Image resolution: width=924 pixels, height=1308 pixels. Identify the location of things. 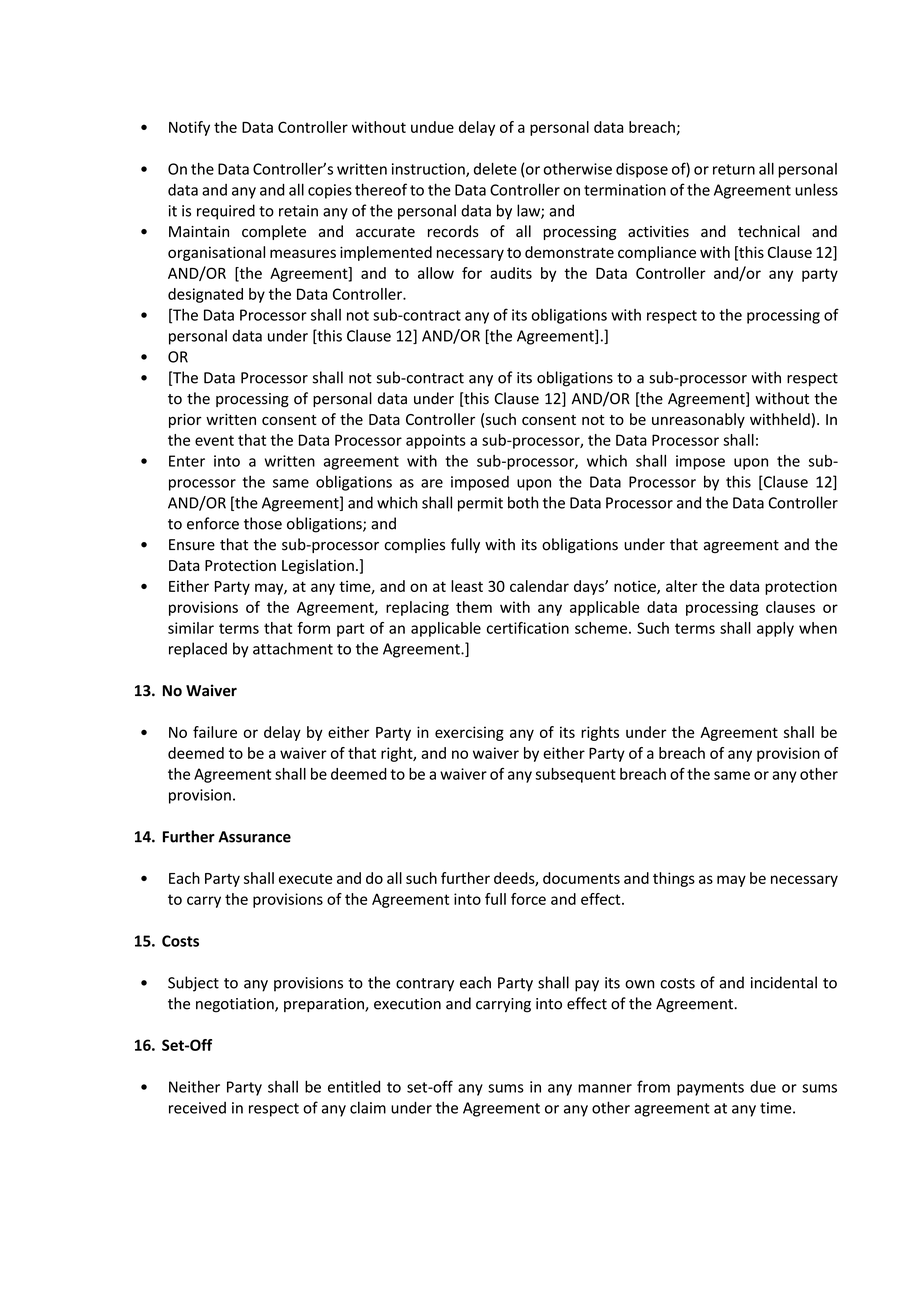
(674, 879).
